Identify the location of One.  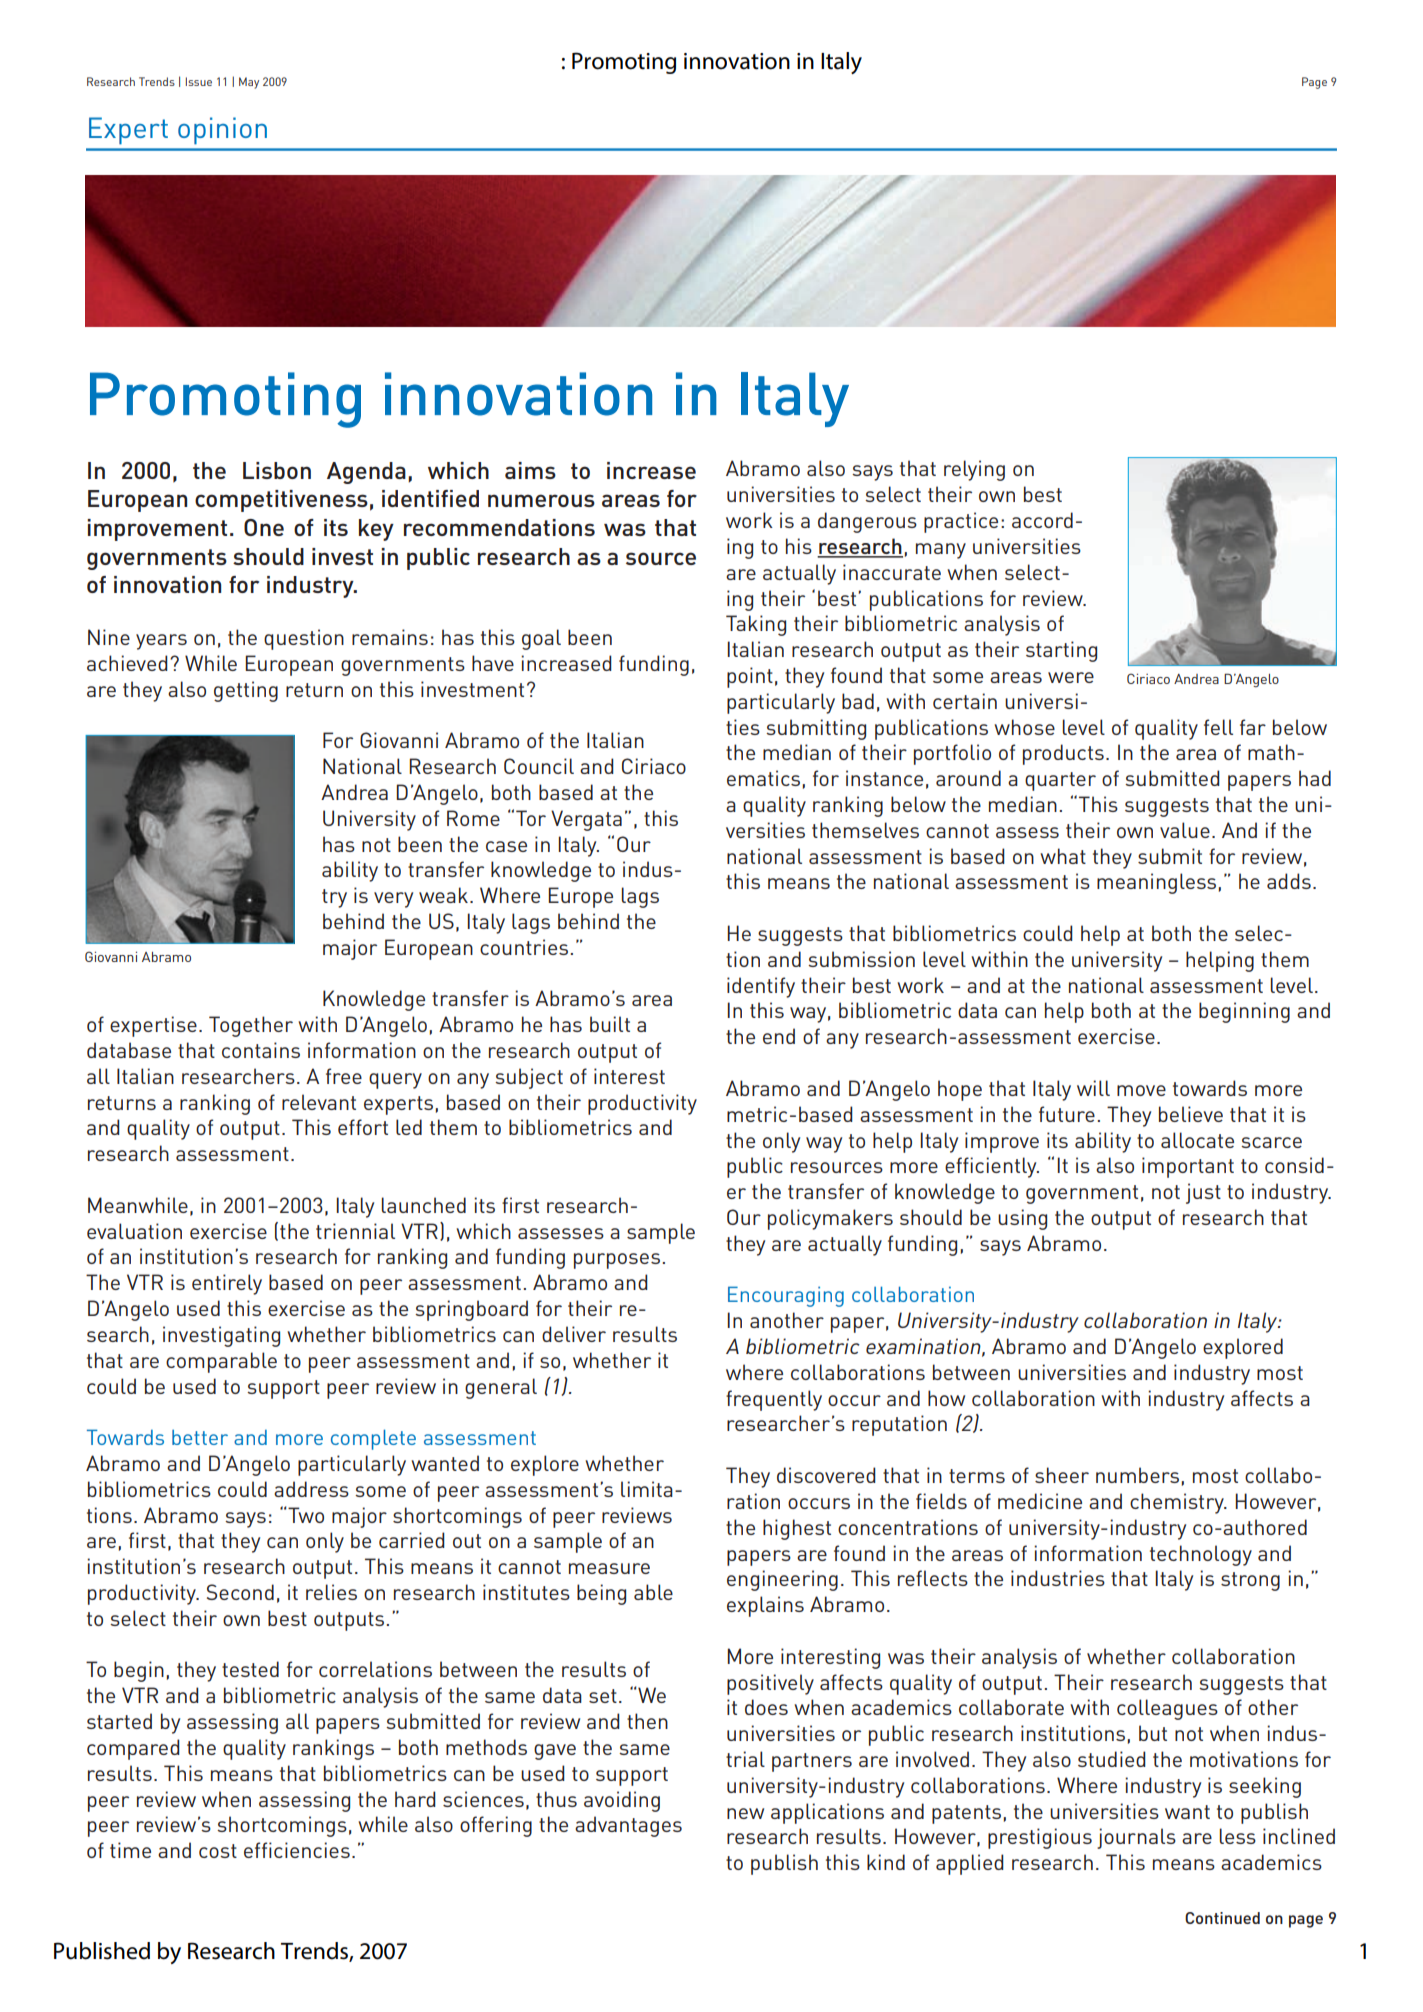
(264, 527).
